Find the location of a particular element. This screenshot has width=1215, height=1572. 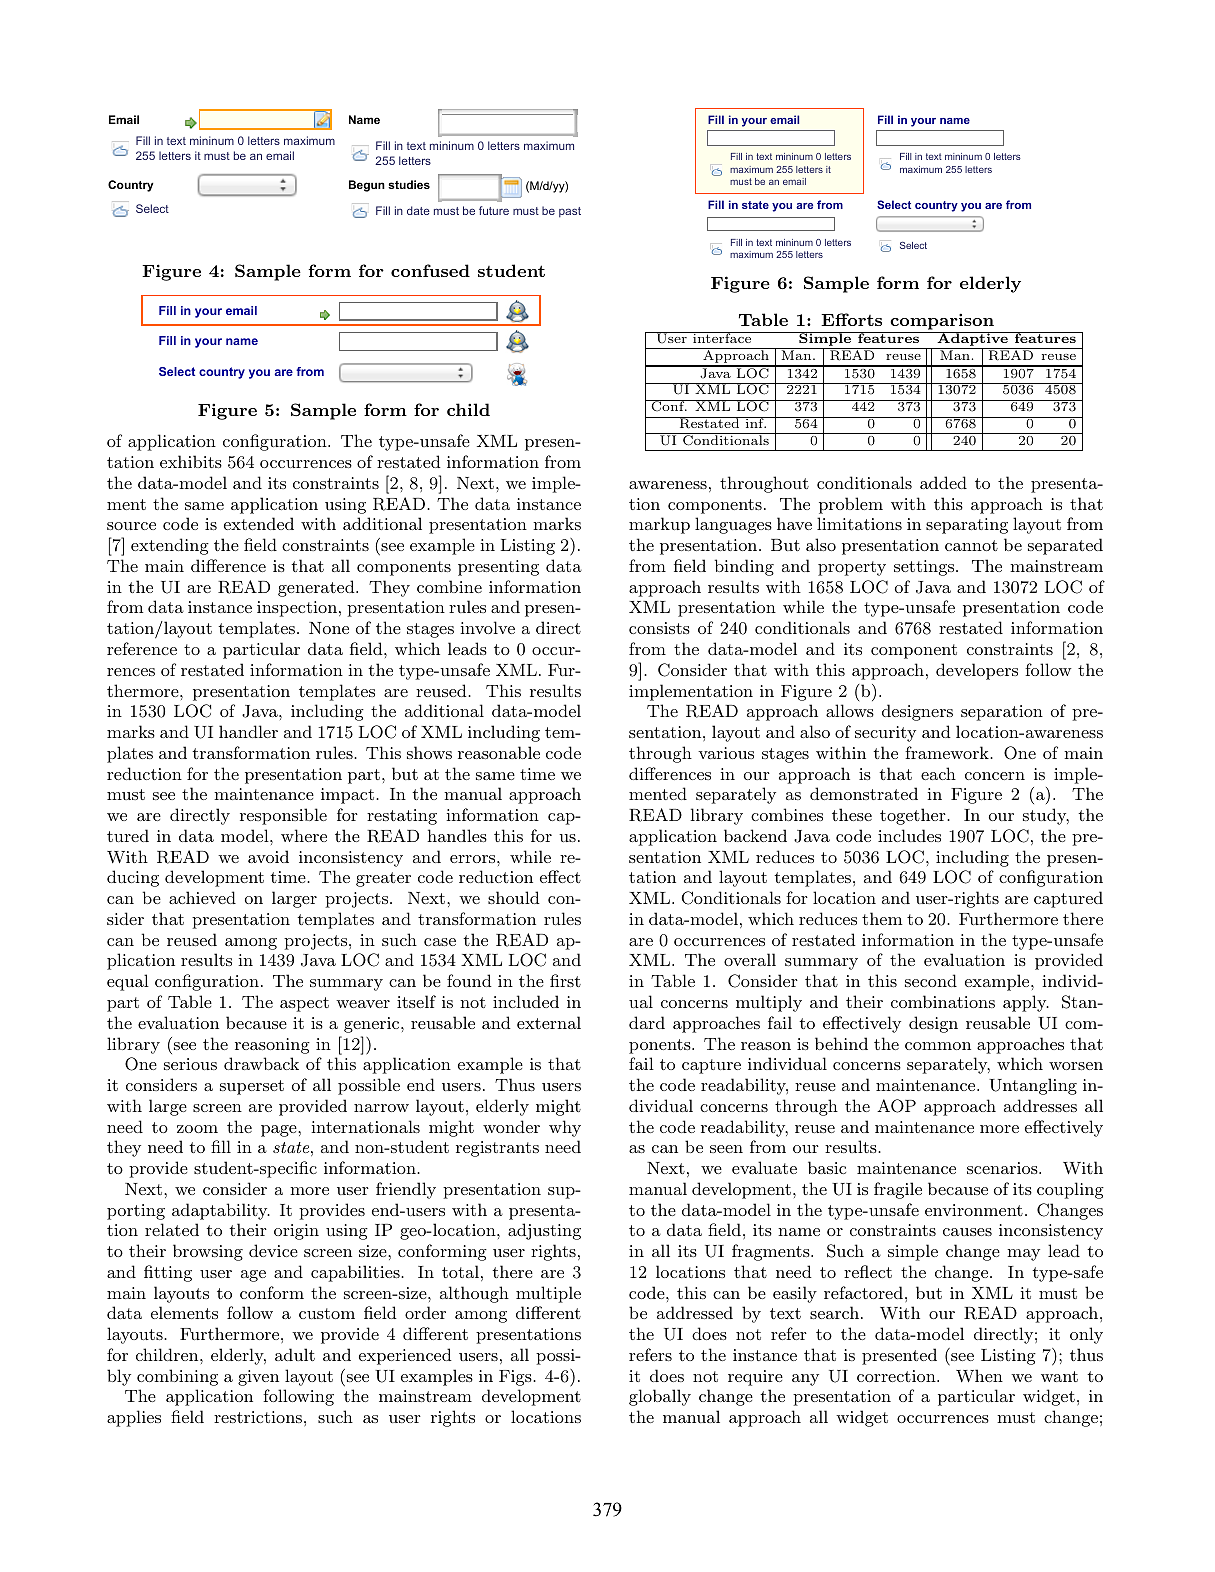

second is located at coordinates (931, 980).
